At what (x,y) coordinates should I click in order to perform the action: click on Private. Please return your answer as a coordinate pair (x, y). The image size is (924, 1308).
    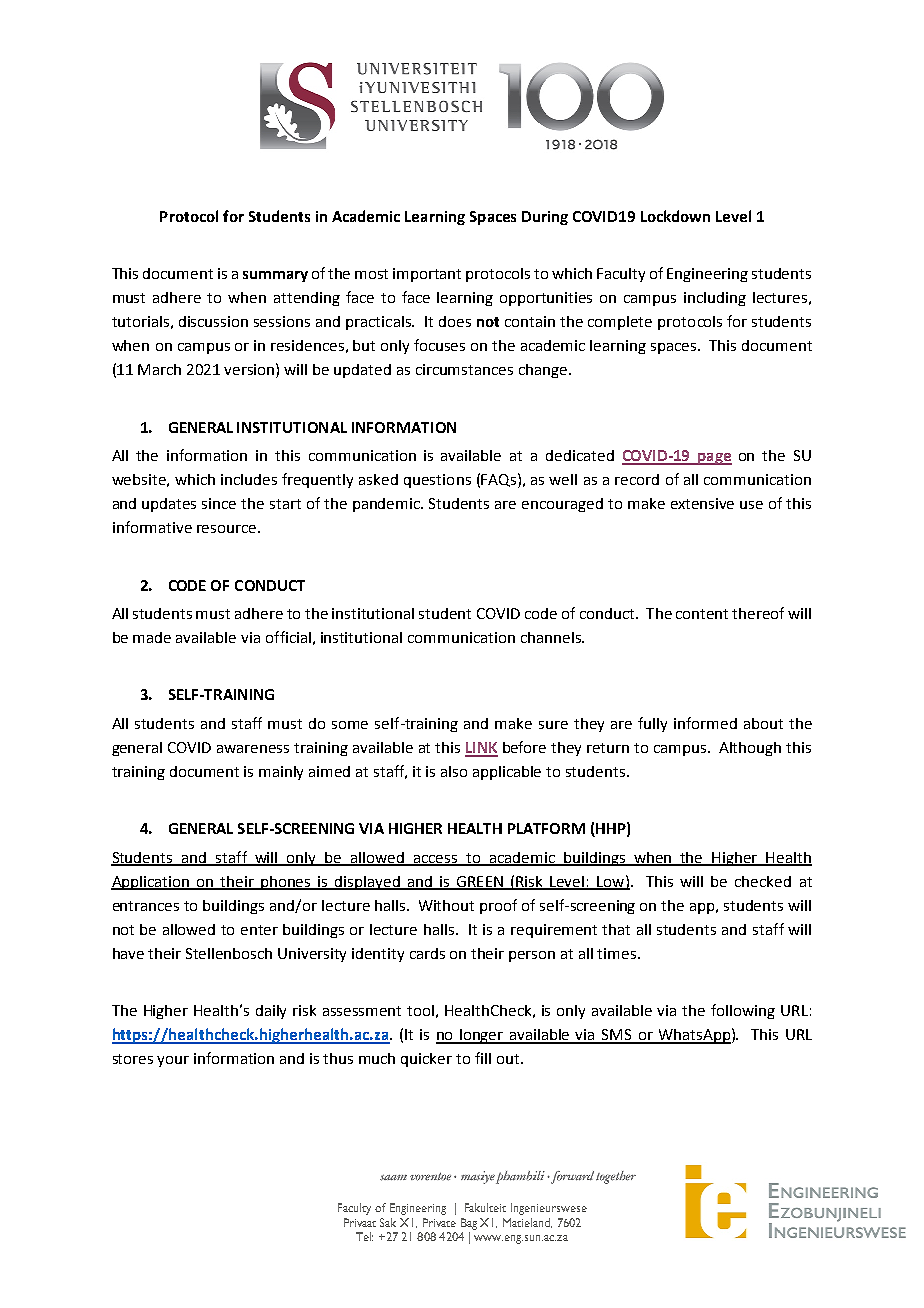
    Looking at the image, I should click on (439, 1222).
